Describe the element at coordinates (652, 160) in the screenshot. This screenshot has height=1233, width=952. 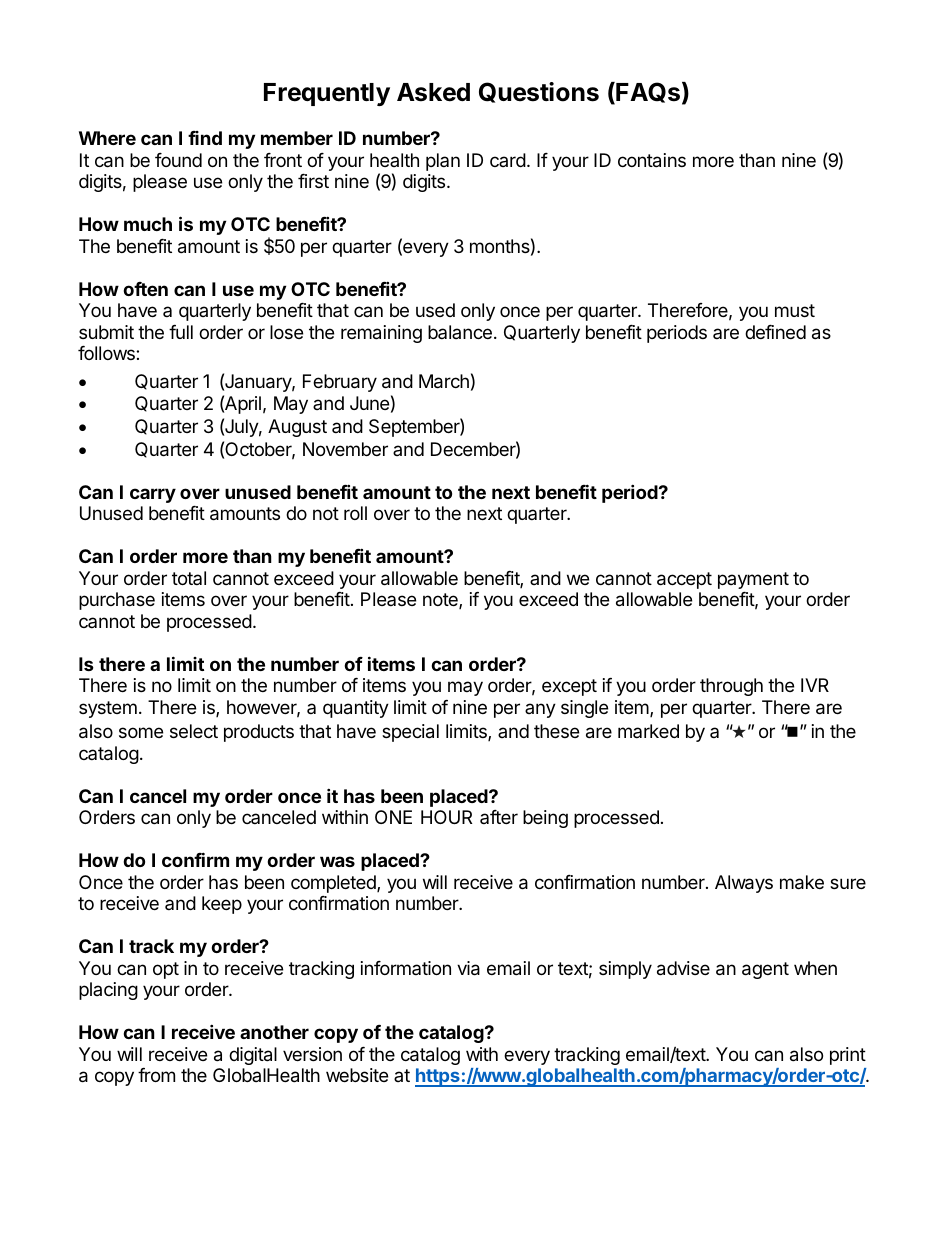
I see `contains` at that location.
